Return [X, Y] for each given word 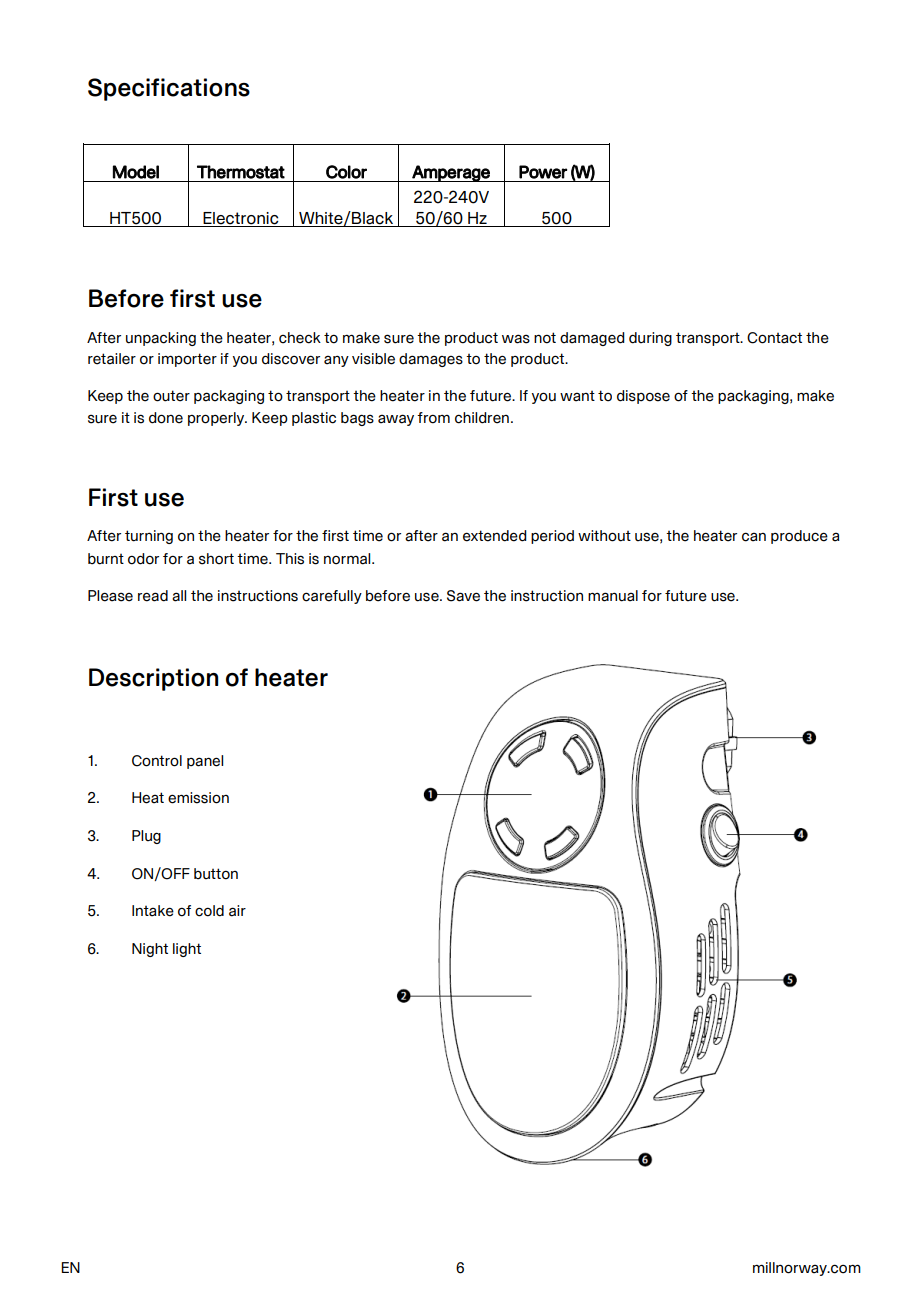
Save [463, 596]
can [754, 537]
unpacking [161, 339]
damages [431, 360]
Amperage [451, 173]
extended [495, 536]
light [187, 950]
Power [543, 172]
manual [613, 596]
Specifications [169, 89]
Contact [774, 338]
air [237, 911]
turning [149, 537]
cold [209, 911]
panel [205, 762]
